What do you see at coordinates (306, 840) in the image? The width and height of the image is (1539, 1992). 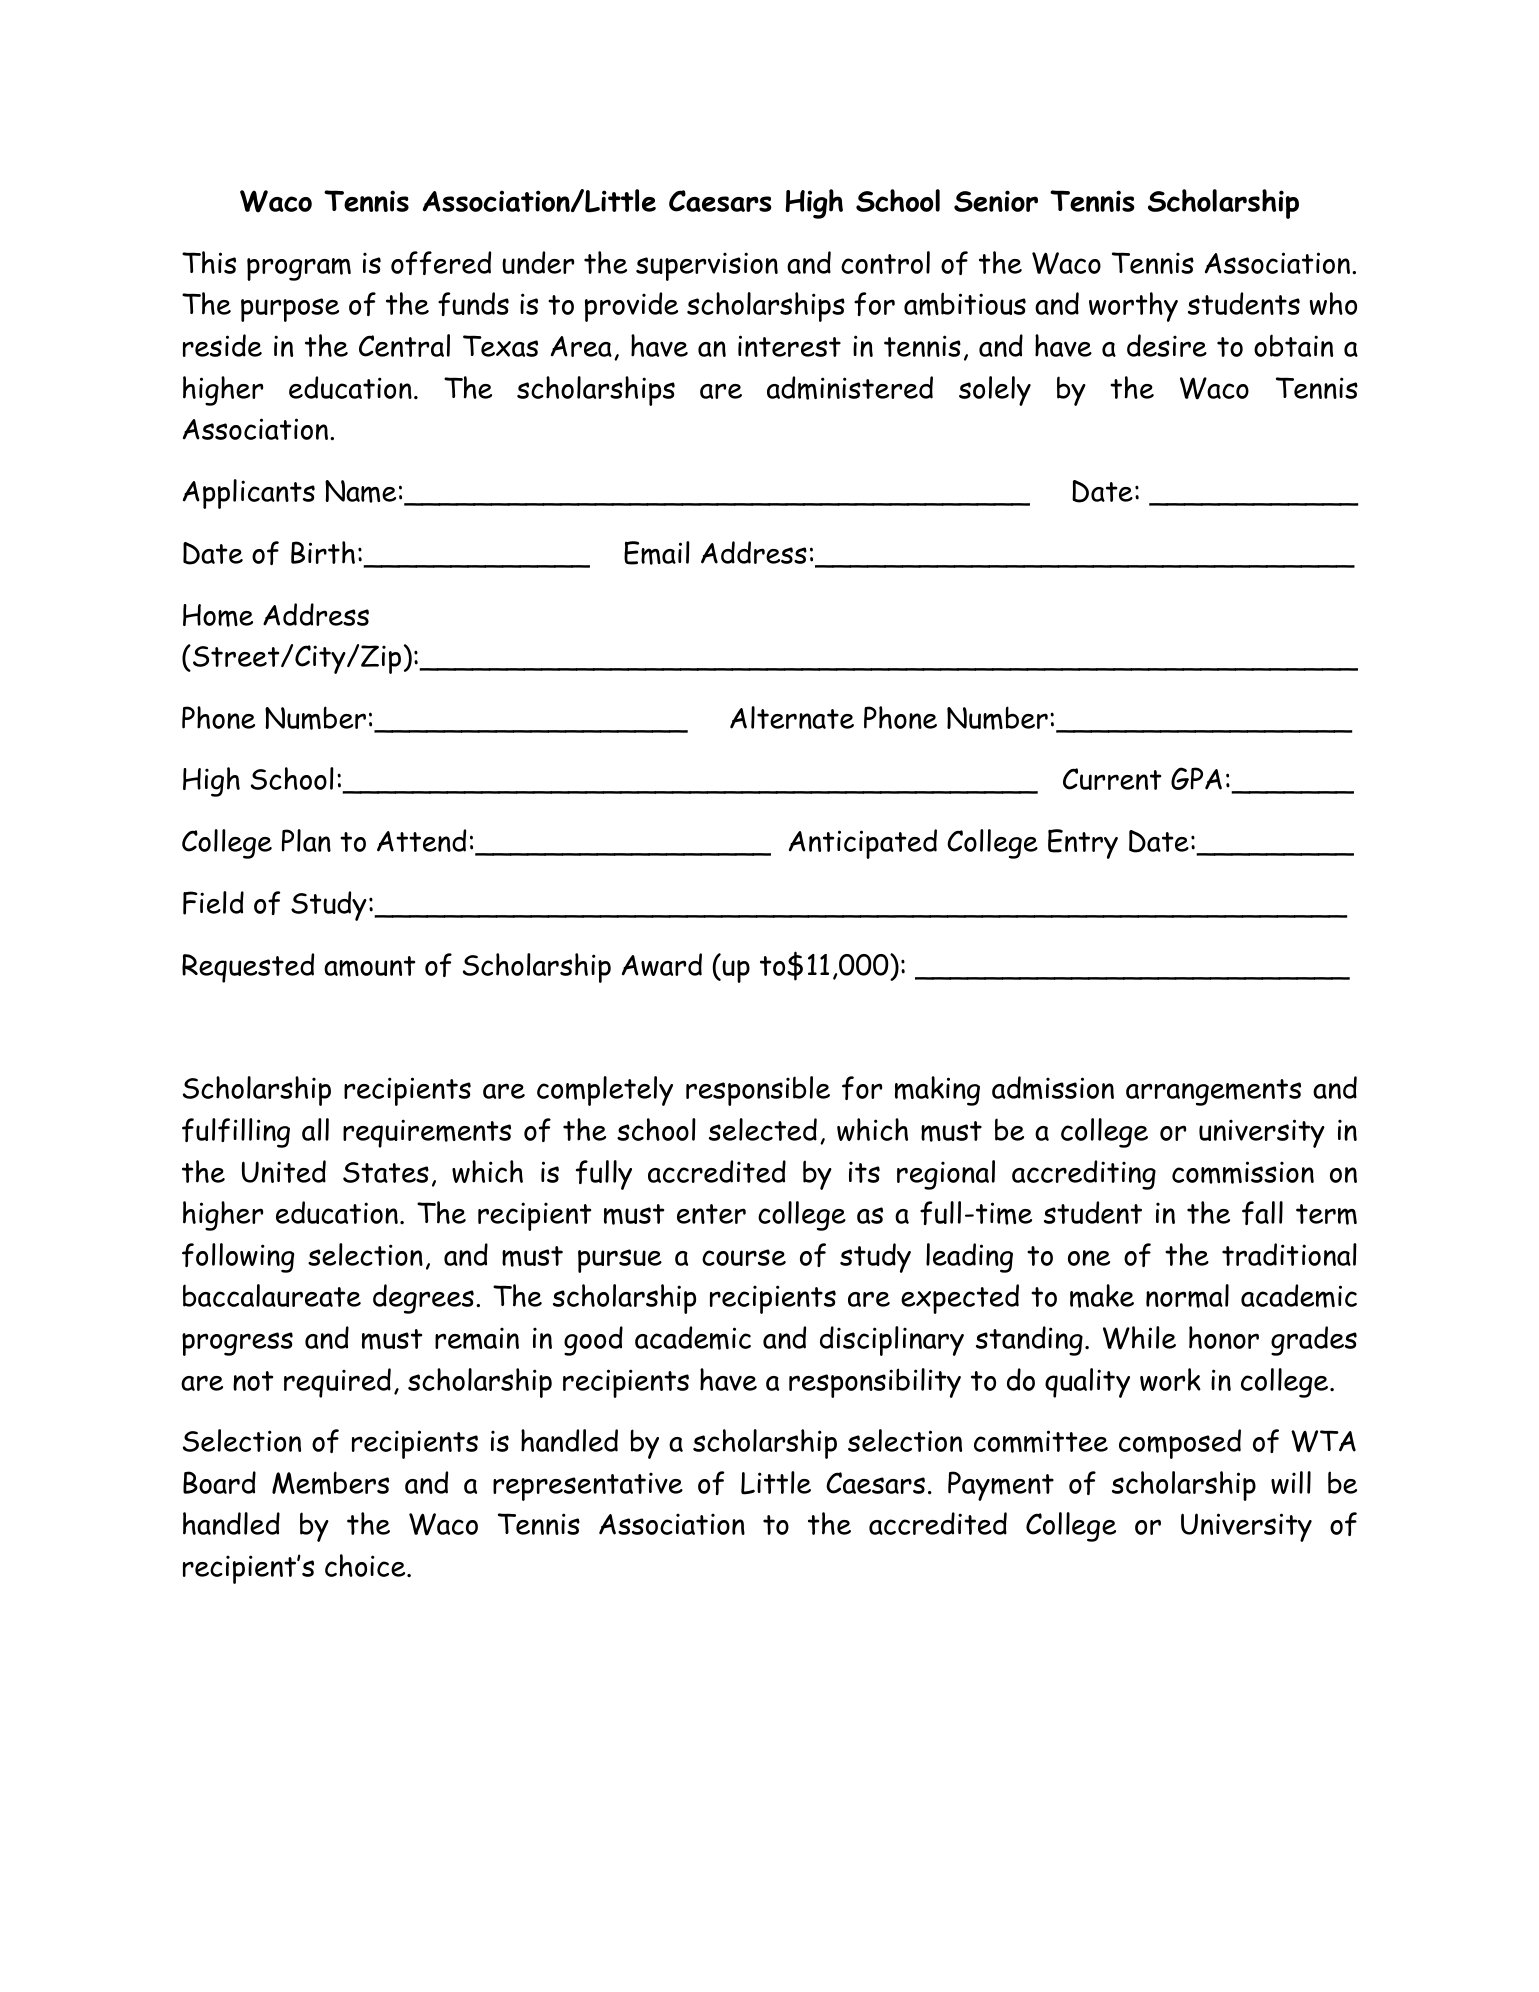 I see `Plan` at bounding box center [306, 840].
